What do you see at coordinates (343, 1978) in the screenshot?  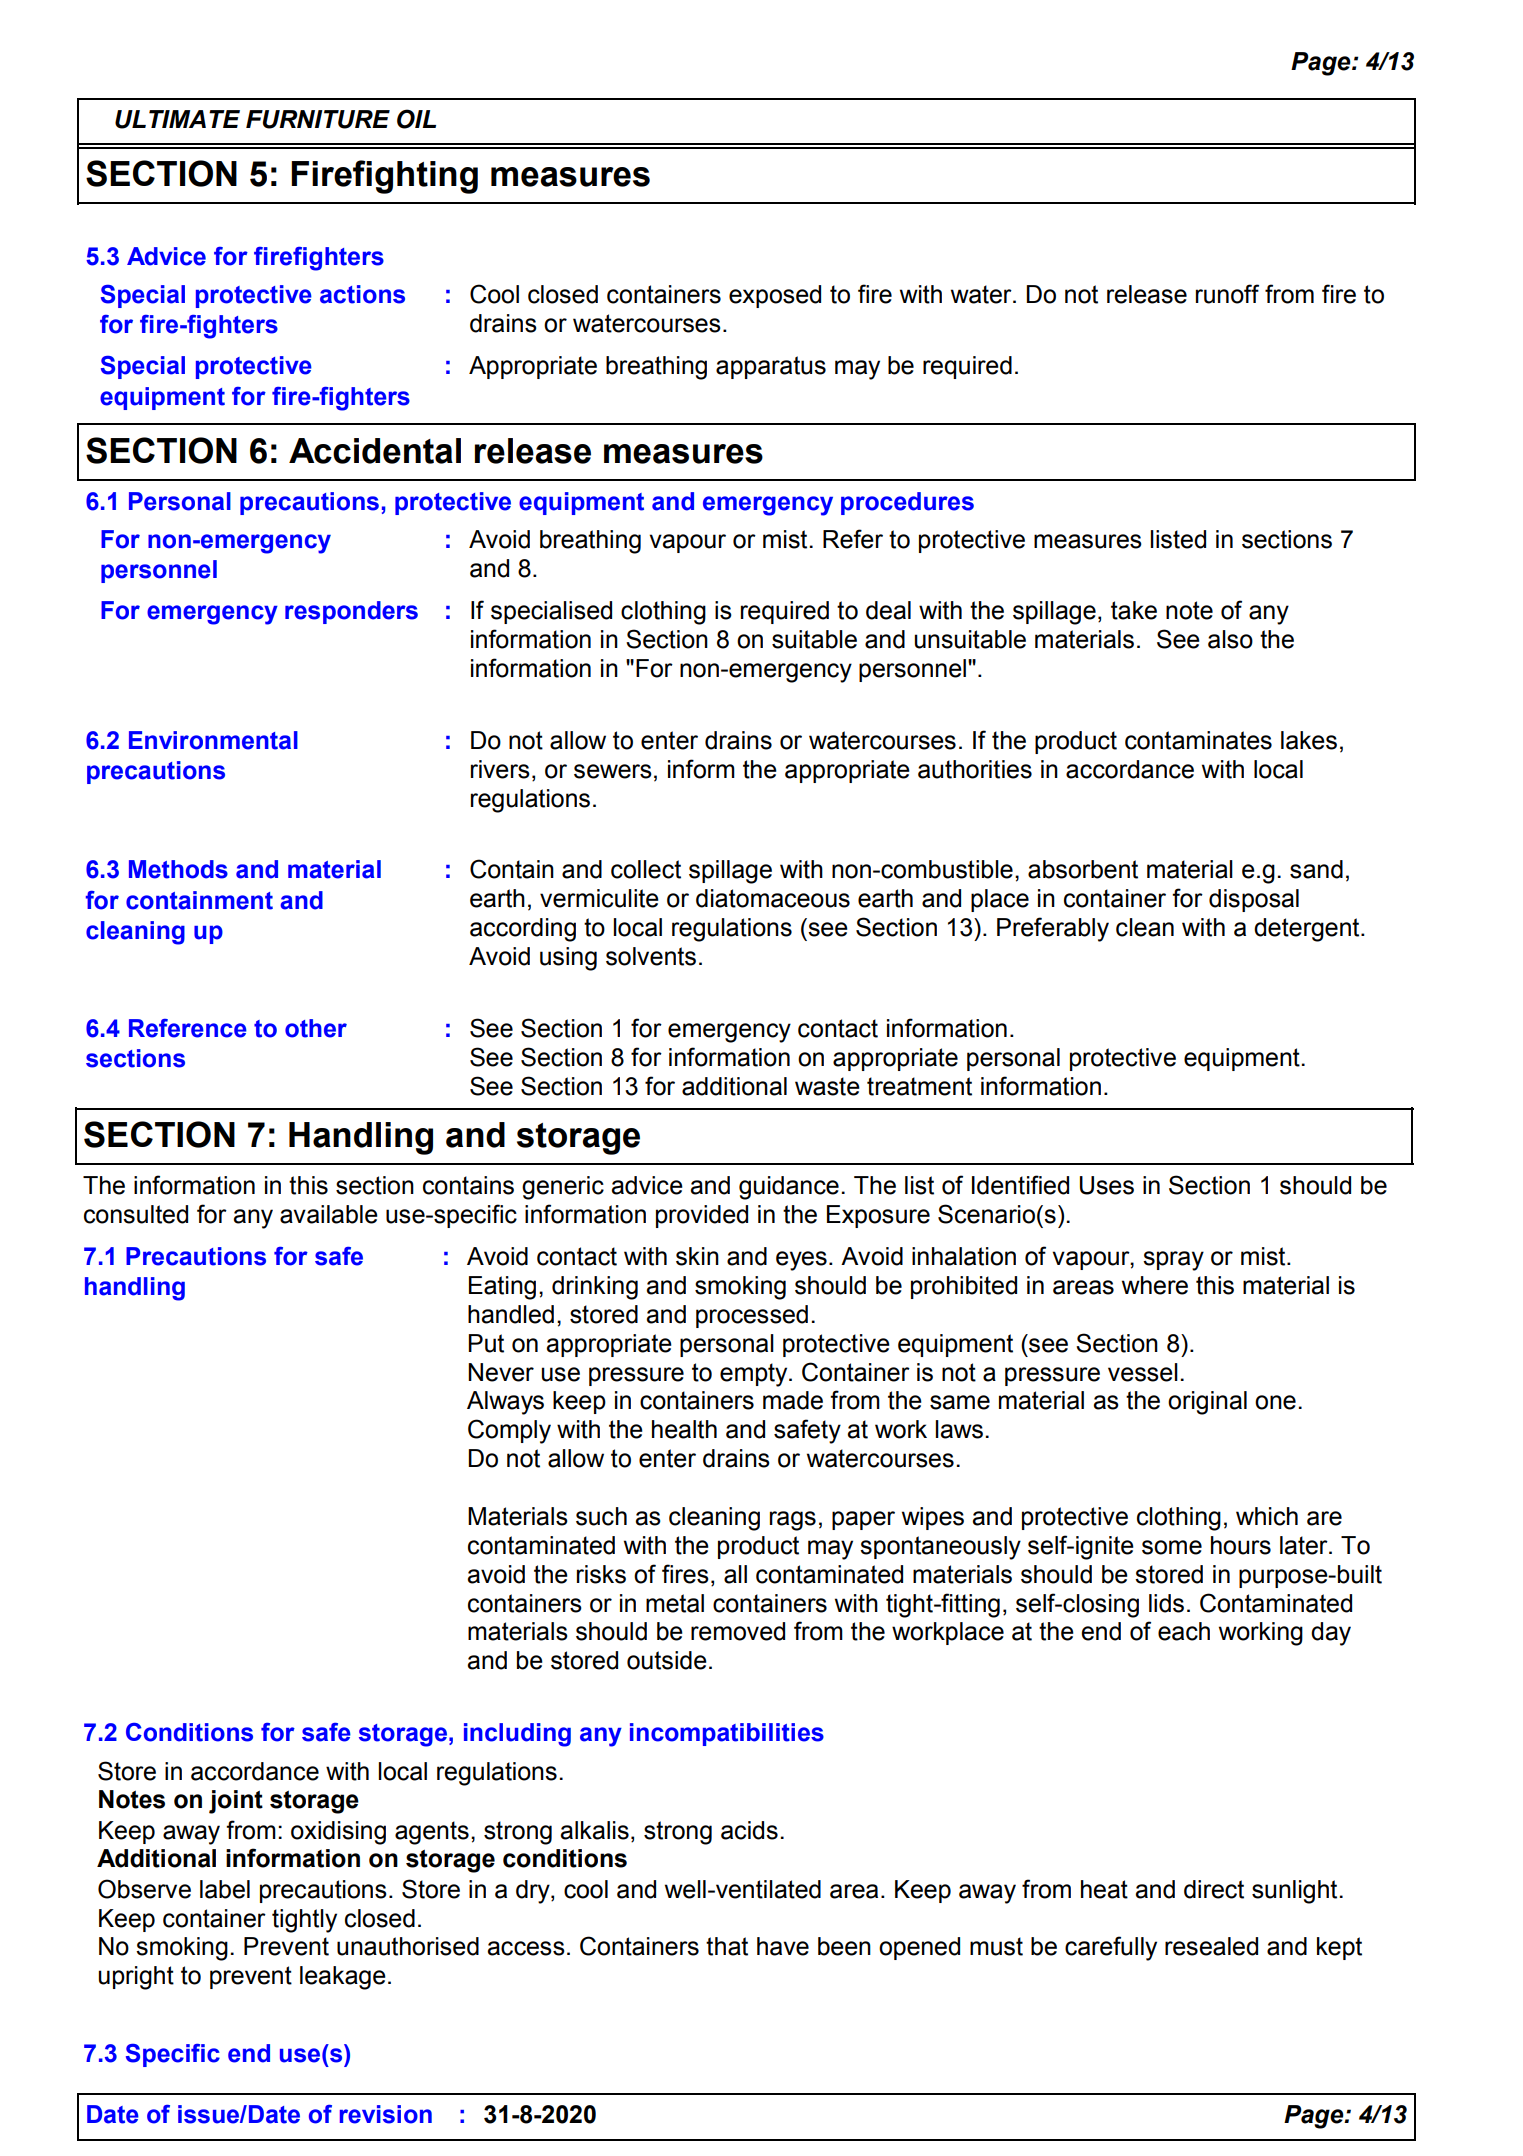 I see `leakage` at bounding box center [343, 1978].
